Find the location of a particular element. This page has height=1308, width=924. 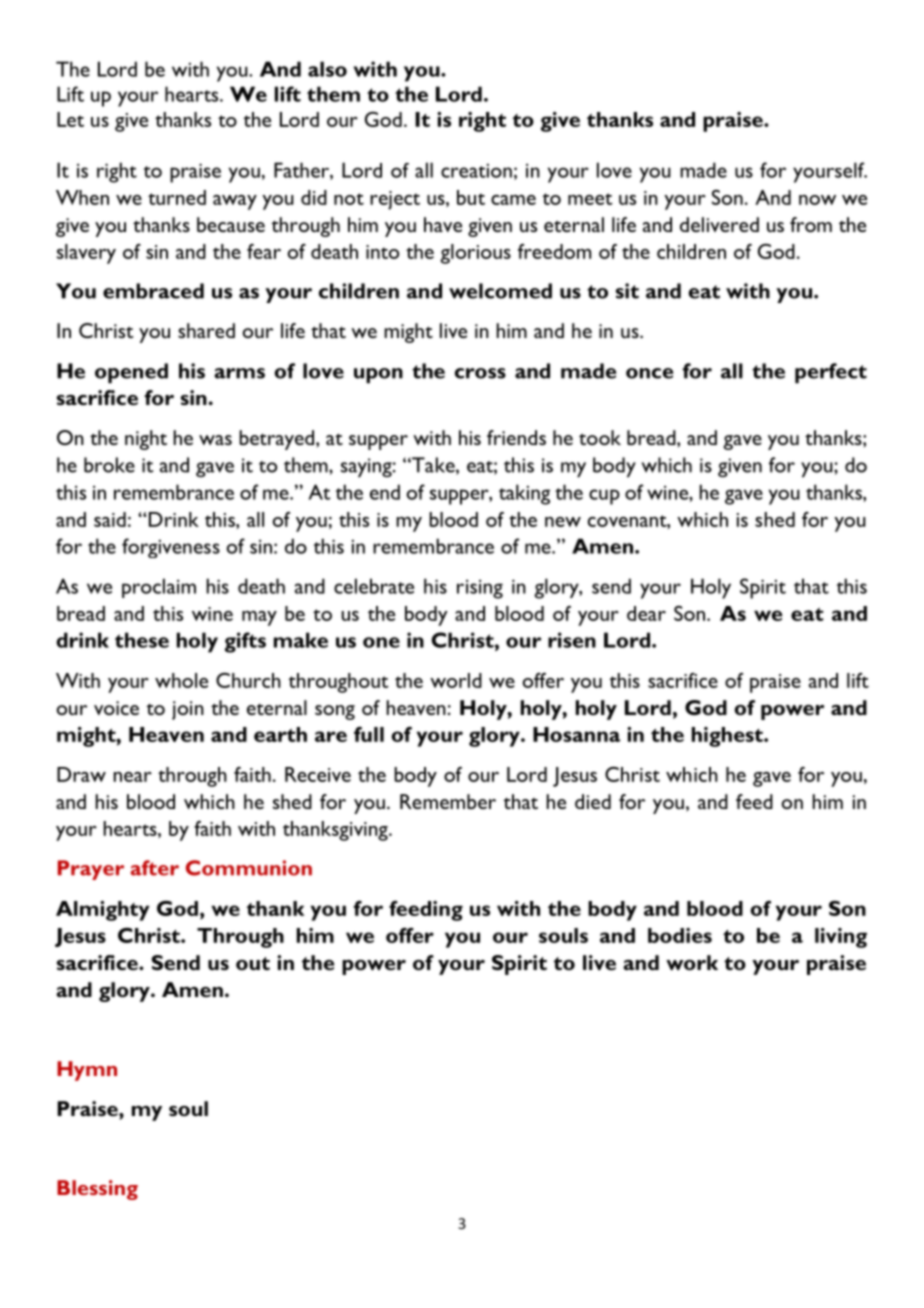

rising is located at coordinates (480, 589).
